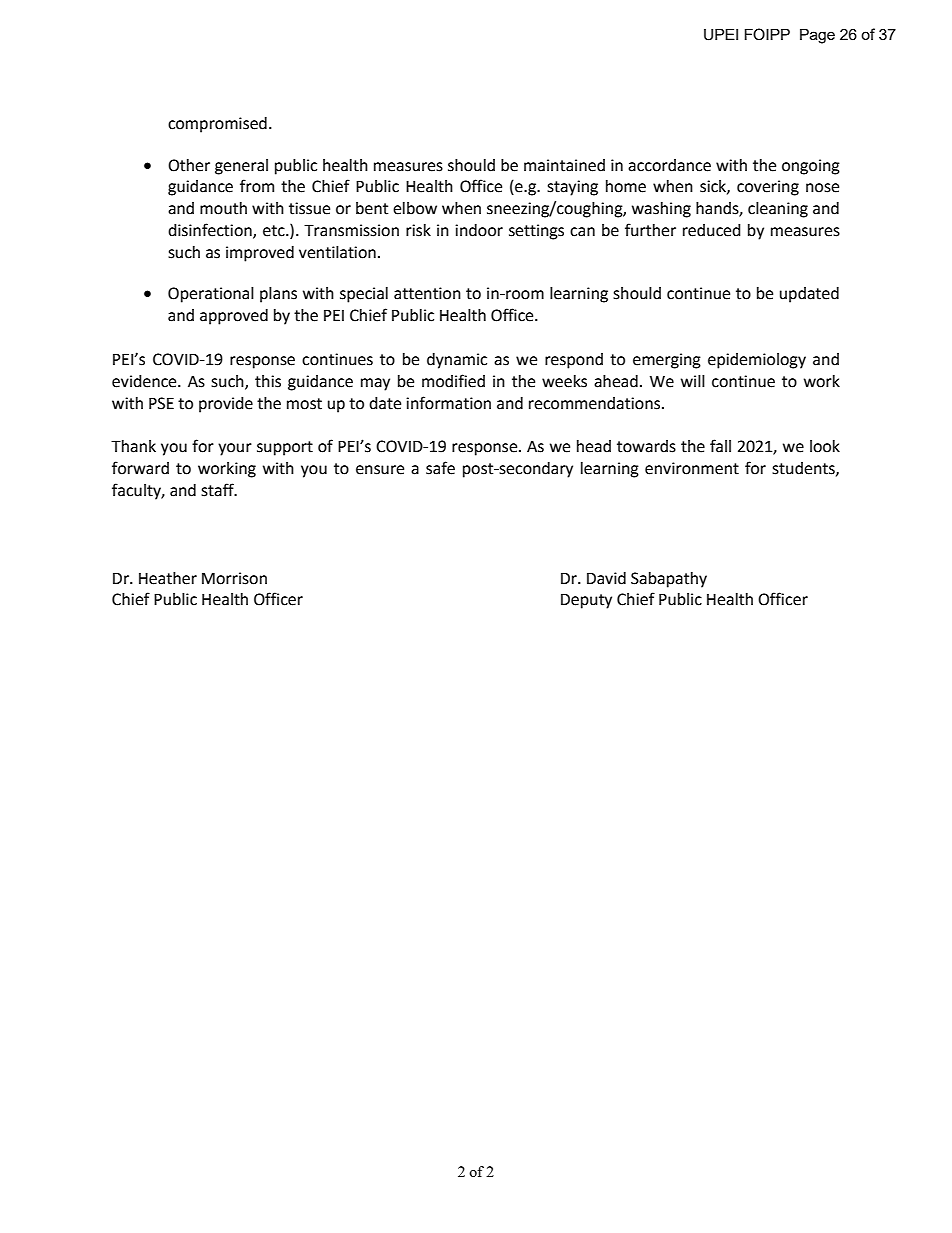 The width and height of the screenshot is (952, 1233). I want to click on maintained, so click(564, 165).
